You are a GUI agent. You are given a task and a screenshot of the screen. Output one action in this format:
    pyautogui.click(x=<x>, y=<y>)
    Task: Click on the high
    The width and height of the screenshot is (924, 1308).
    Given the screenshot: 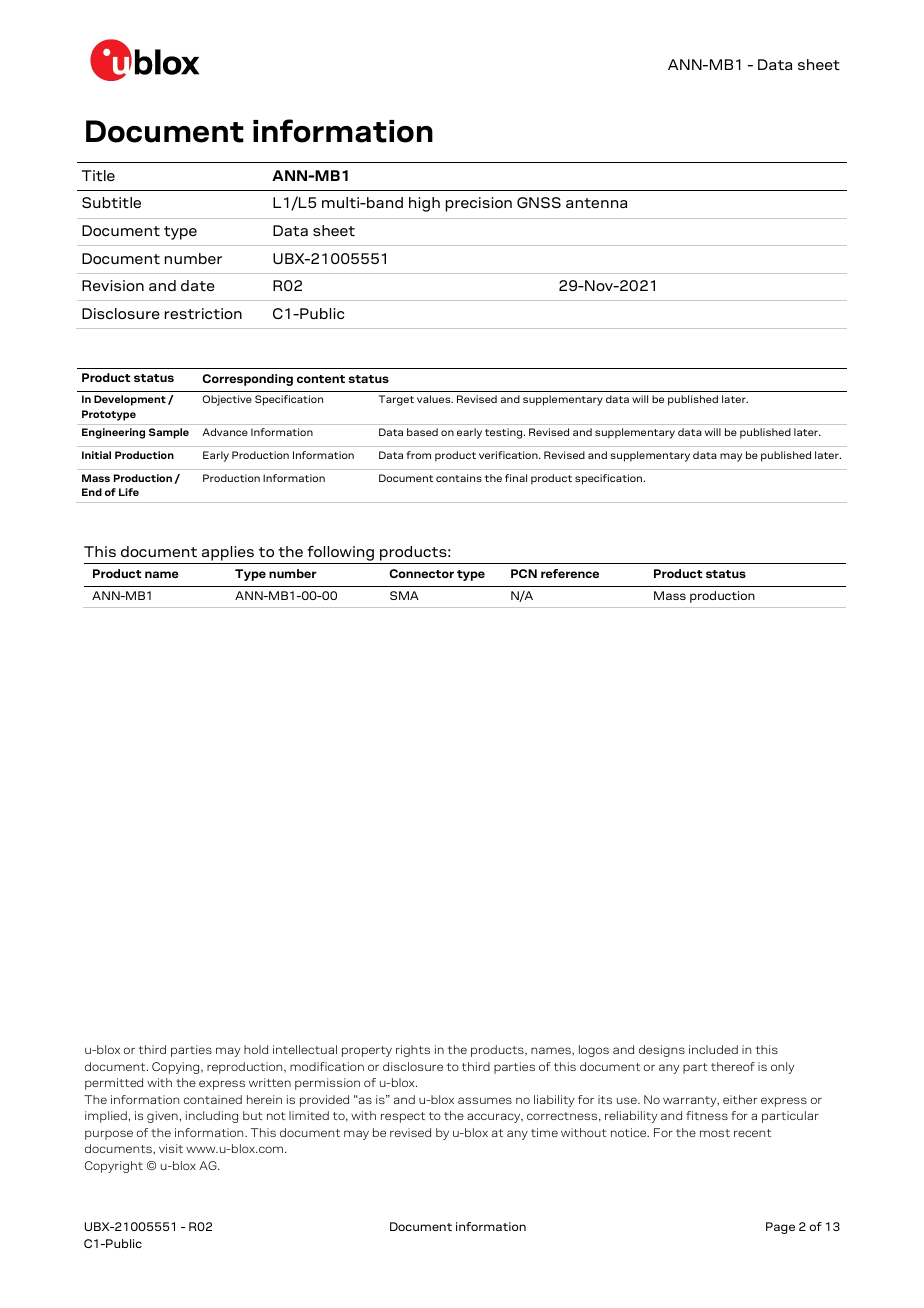 What is the action you would take?
    pyautogui.click(x=424, y=204)
